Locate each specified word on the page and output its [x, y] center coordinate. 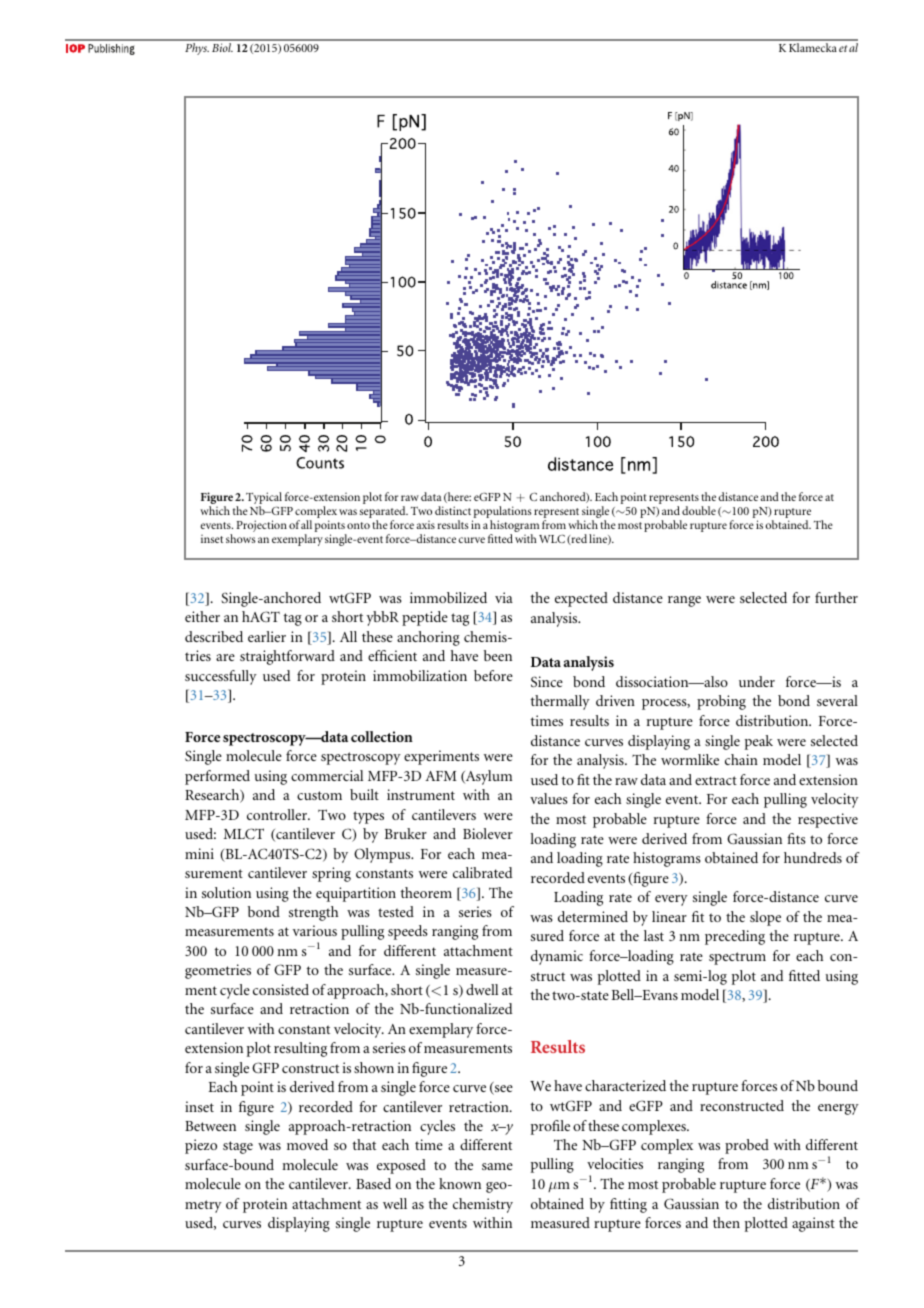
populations [502, 513]
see [503, 1090]
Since [547, 681]
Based [373, 1183]
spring [331, 874]
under [757, 681]
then [726, 1222]
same [497, 1166]
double [699, 510]
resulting [300, 1049]
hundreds [813, 857]
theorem [426, 892]
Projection [262, 526]
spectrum [737, 958]
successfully [221, 677]
